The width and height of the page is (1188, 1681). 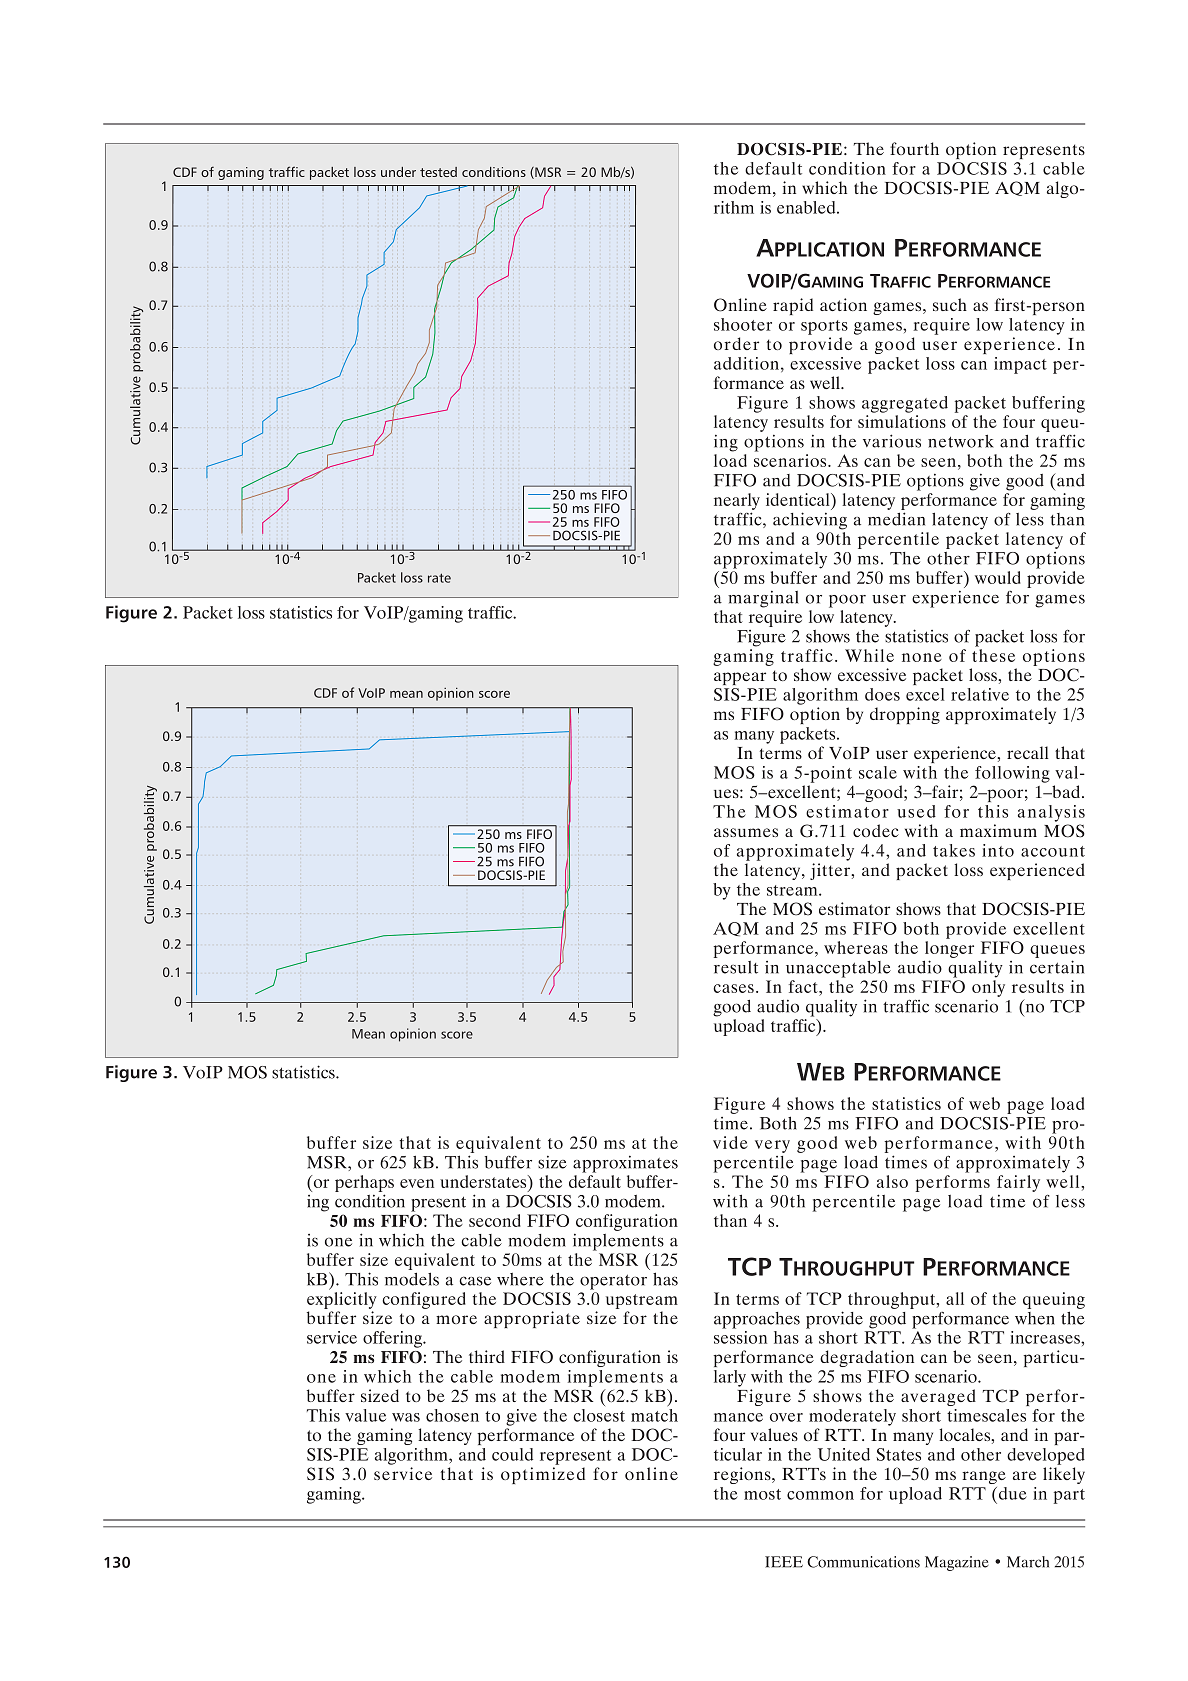 I want to click on could, so click(x=512, y=1454).
